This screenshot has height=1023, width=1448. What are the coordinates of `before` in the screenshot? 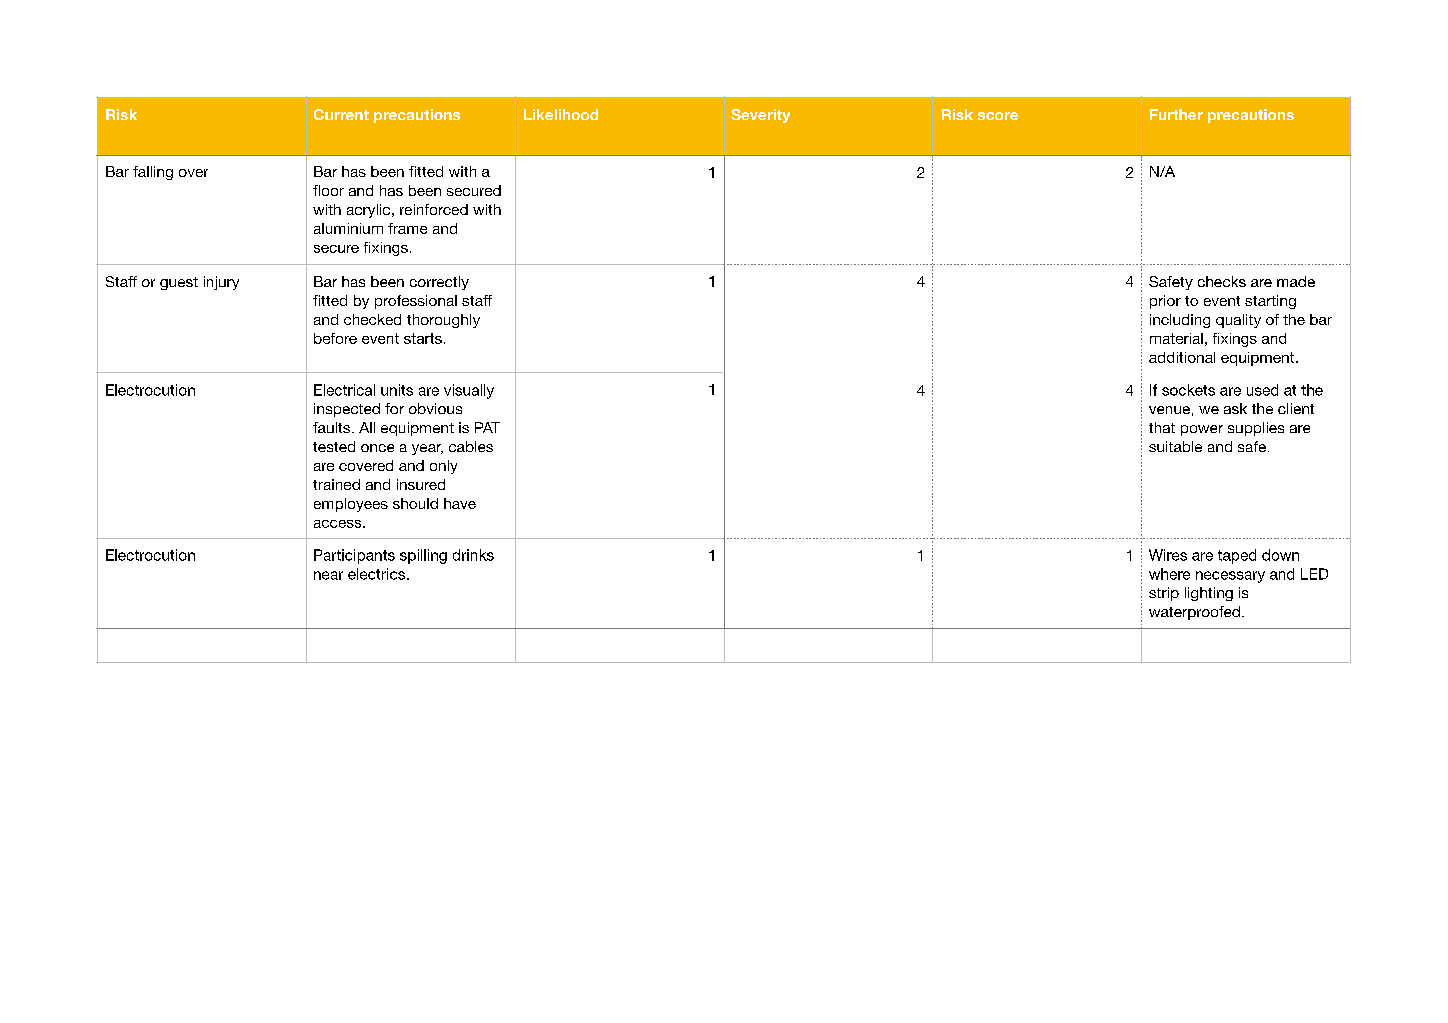 It's located at (335, 338).
